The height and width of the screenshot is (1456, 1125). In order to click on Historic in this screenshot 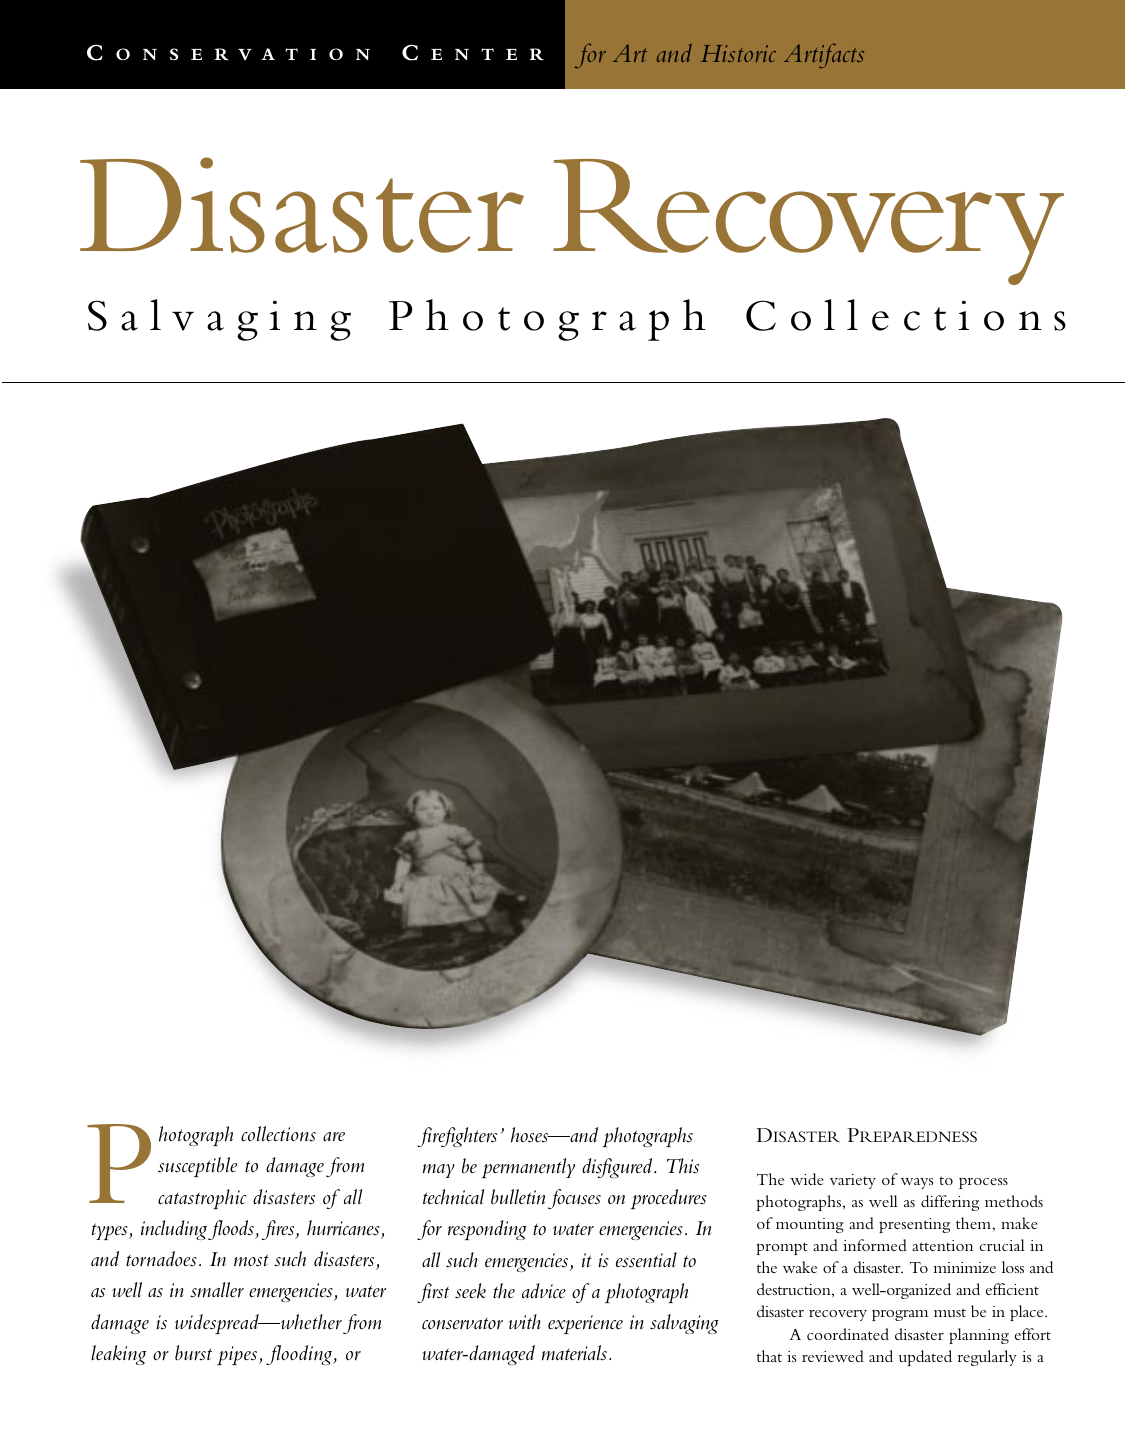, I will do `click(738, 53)`.
